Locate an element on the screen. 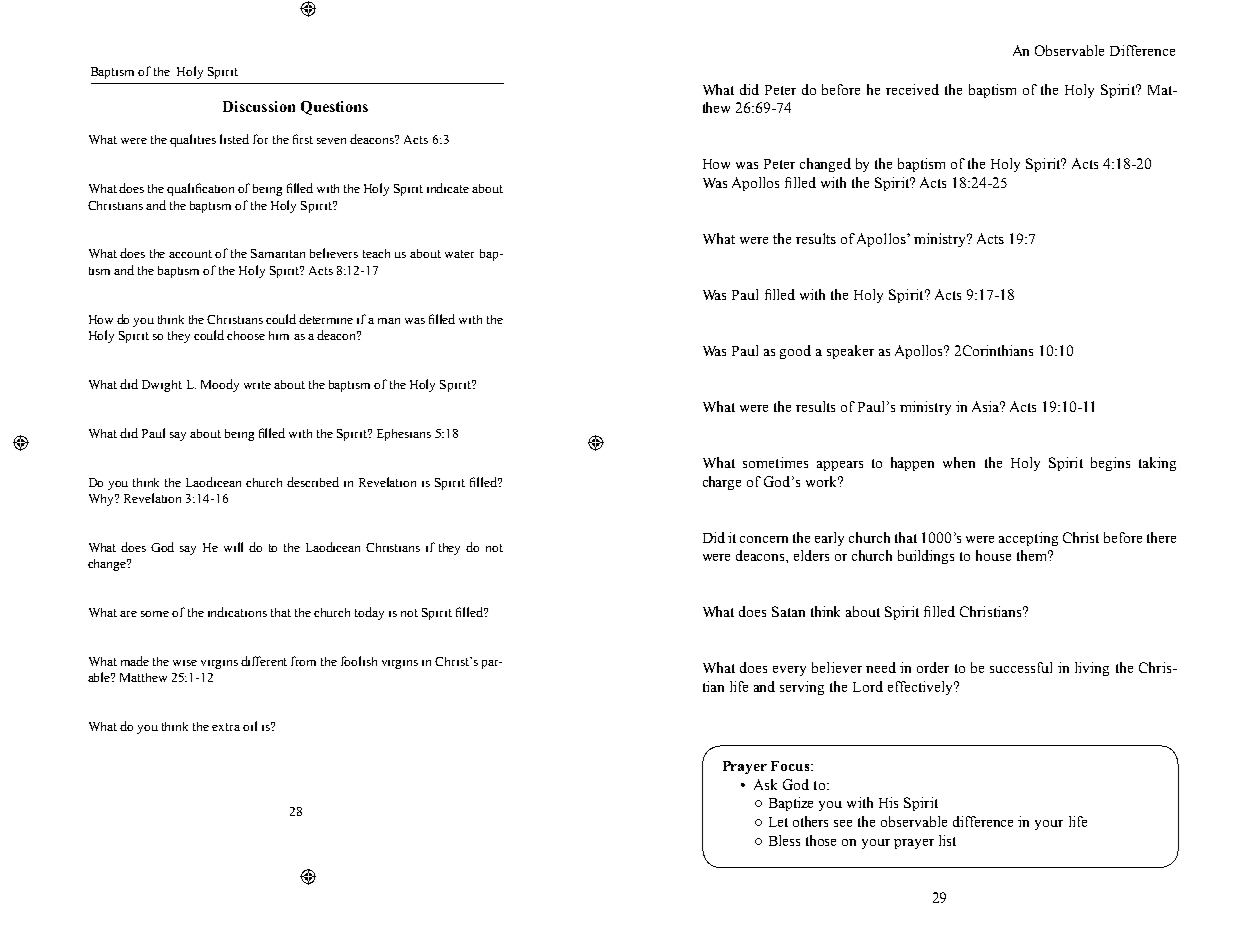 Image resolution: width=1233 pixels, height=952 pixels. speaker is located at coordinates (850, 352).
